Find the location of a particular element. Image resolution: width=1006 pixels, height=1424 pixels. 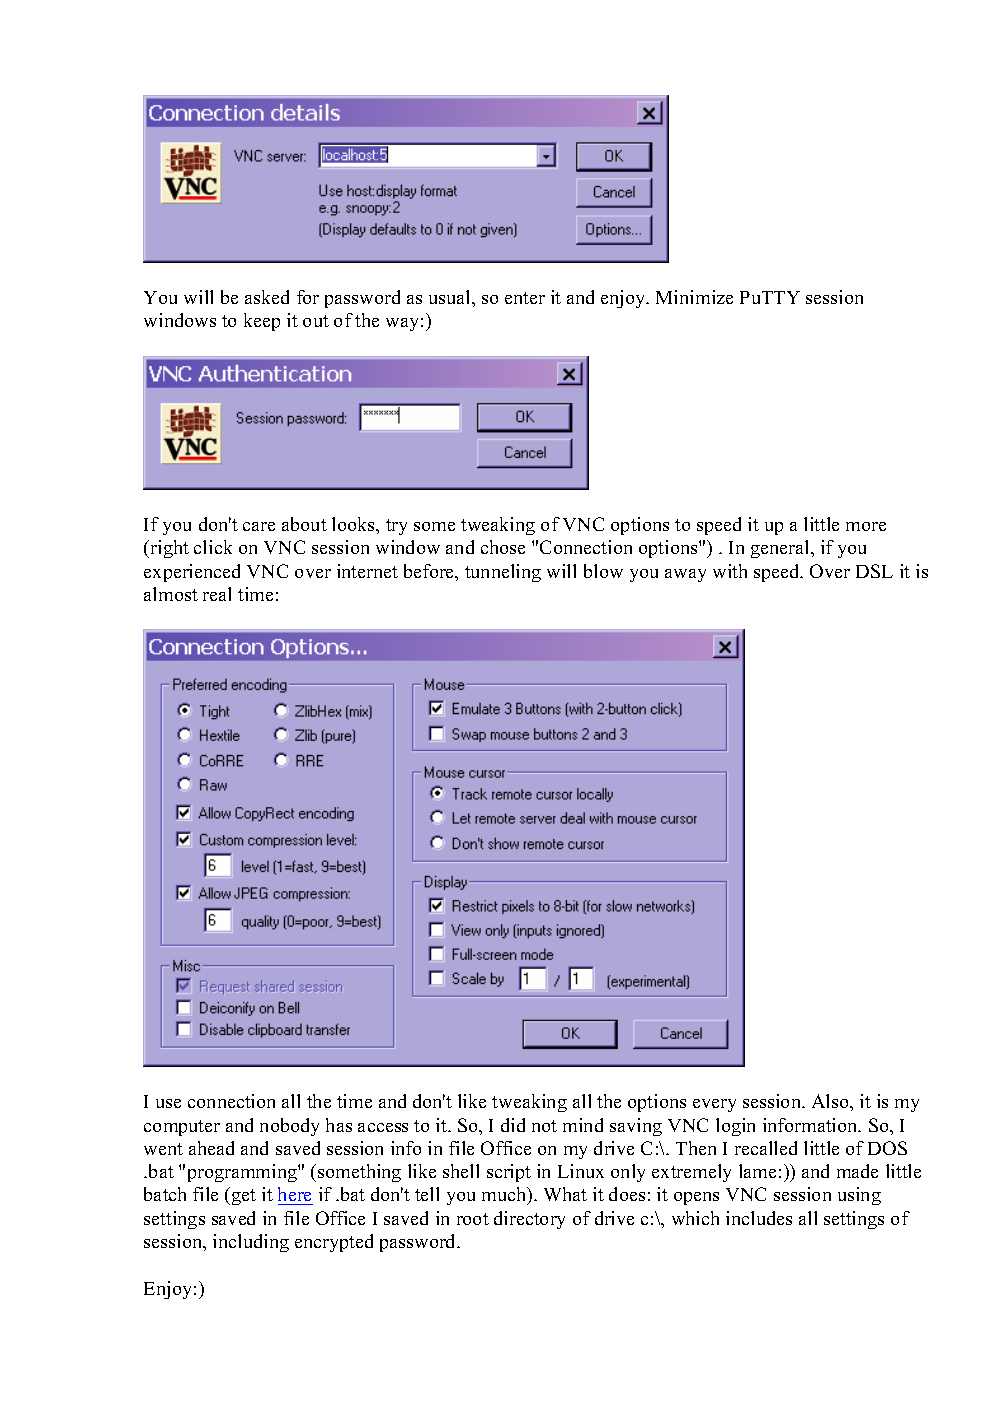

keep is located at coordinates (262, 322).
